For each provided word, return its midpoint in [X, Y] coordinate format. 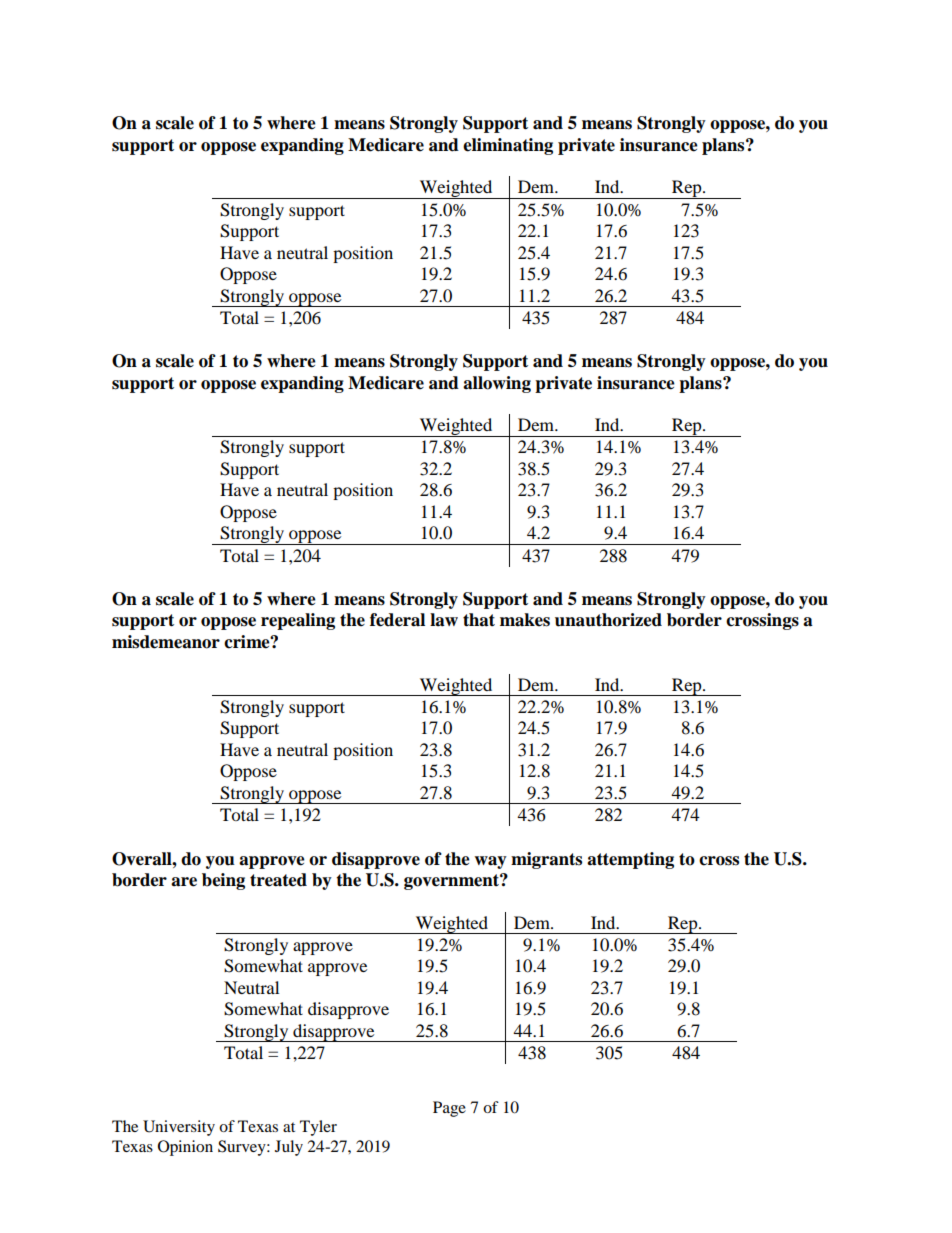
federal [397, 620]
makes [525, 620]
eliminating [508, 146]
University [179, 1128]
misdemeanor [166, 642]
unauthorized [608, 620]
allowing [497, 384]
